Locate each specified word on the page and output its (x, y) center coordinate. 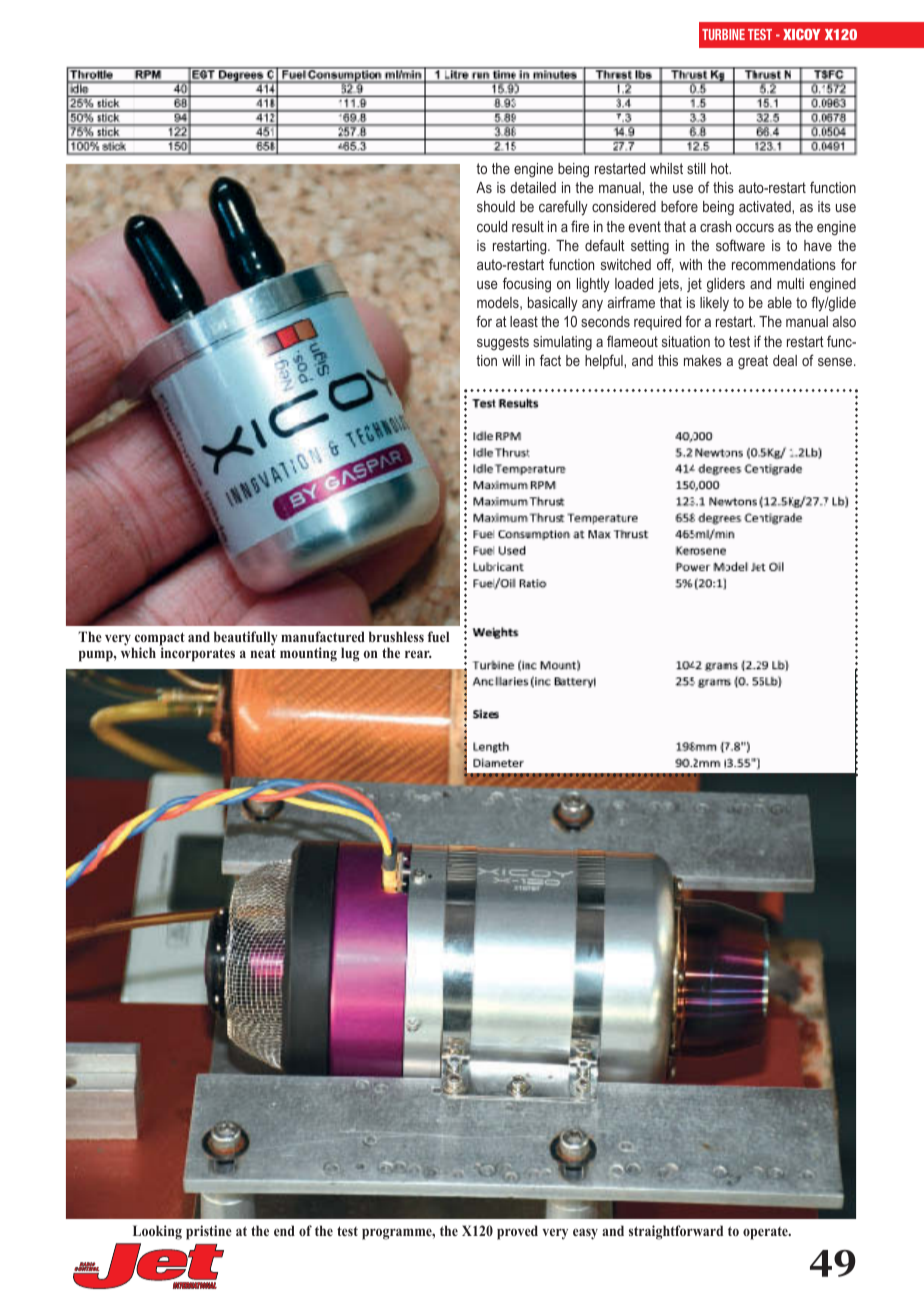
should (496, 206)
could (492, 226)
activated (766, 206)
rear (418, 654)
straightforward (676, 1232)
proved (517, 1232)
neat (263, 653)
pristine (209, 1232)
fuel (438, 636)
